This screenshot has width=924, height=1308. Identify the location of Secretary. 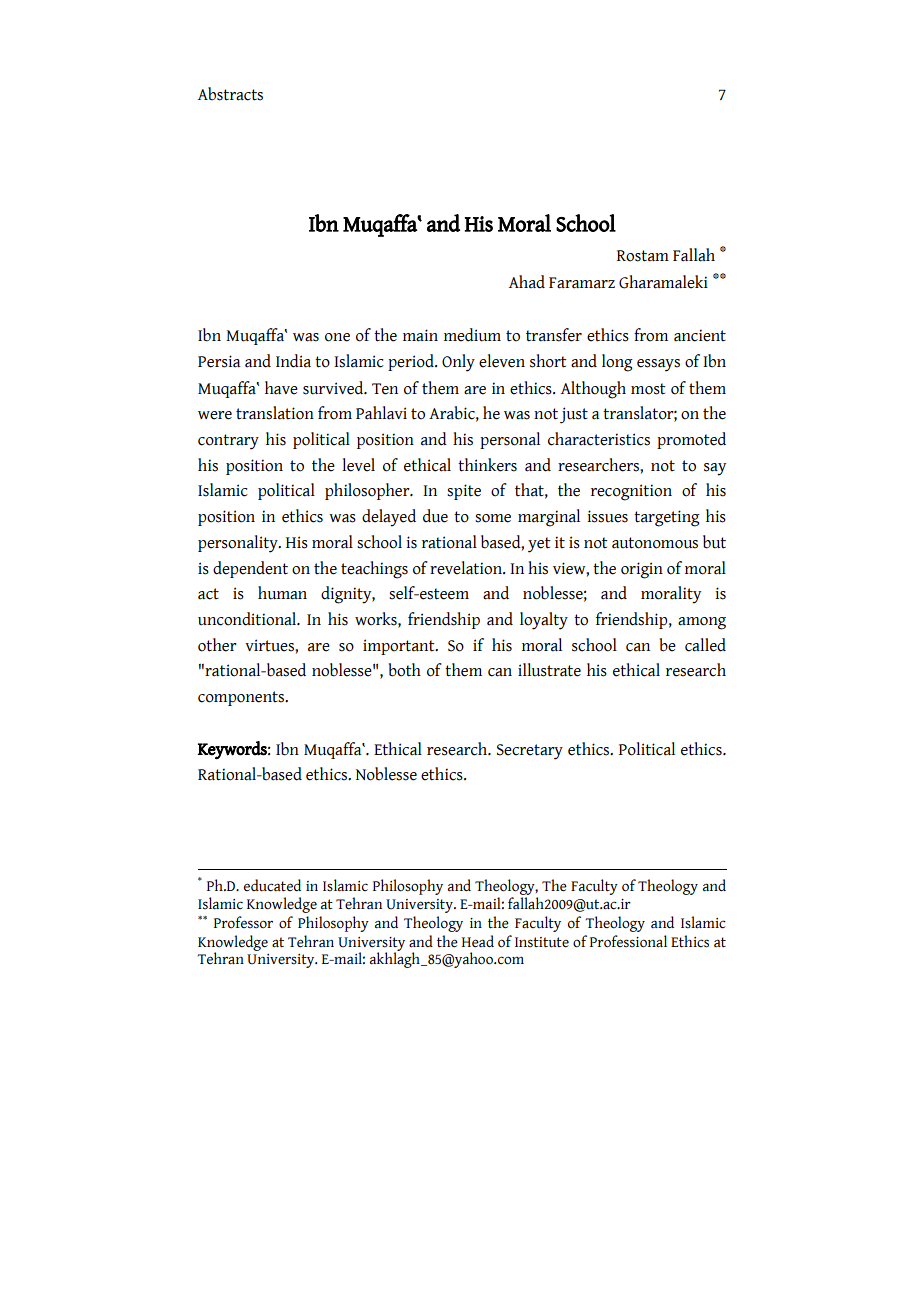
(530, 752).
